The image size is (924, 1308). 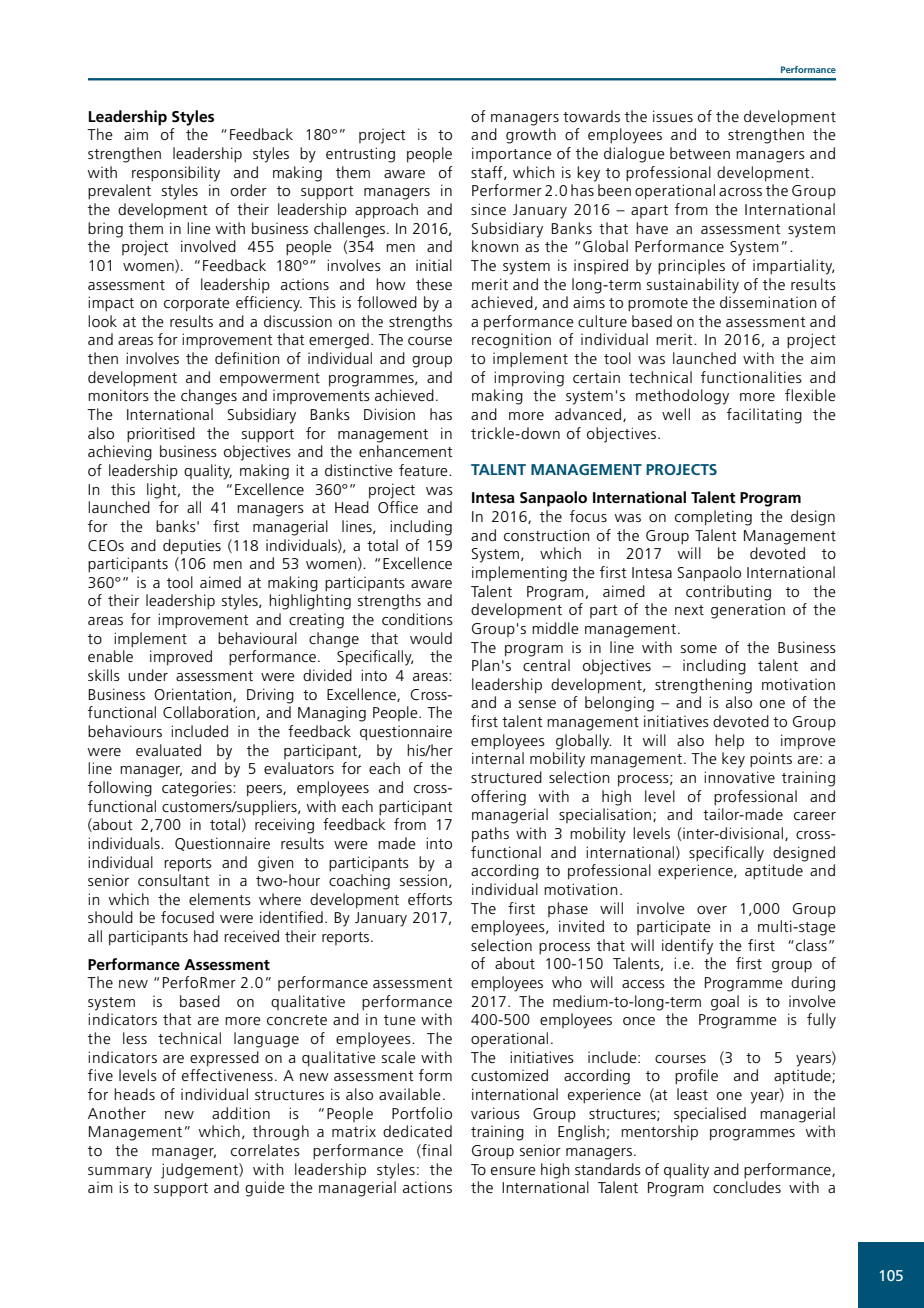 I want to click on summary, so click(x=120, y=1173).
